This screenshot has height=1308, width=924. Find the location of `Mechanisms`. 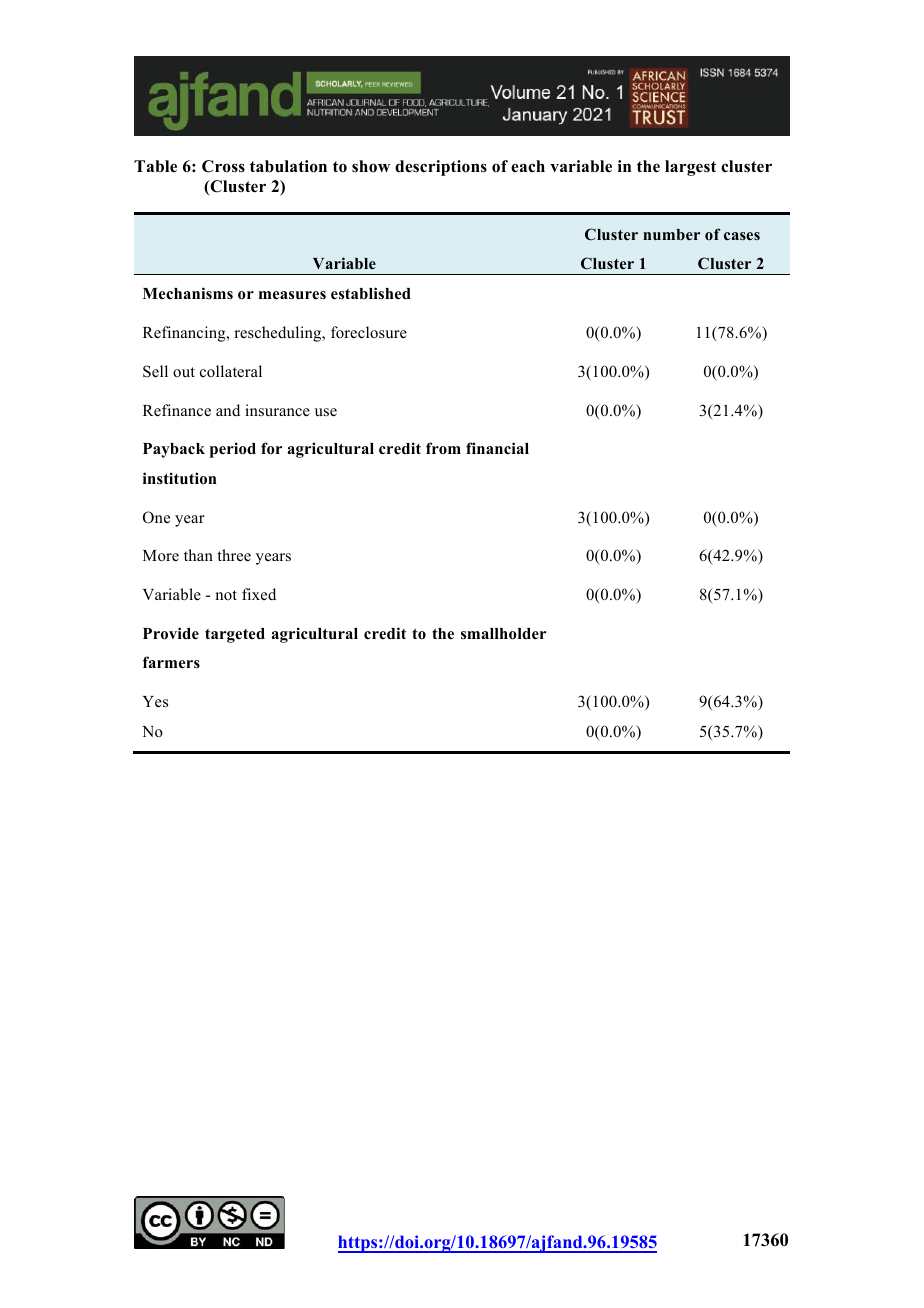

Mechanisms is located at coordinates (188, 293).
